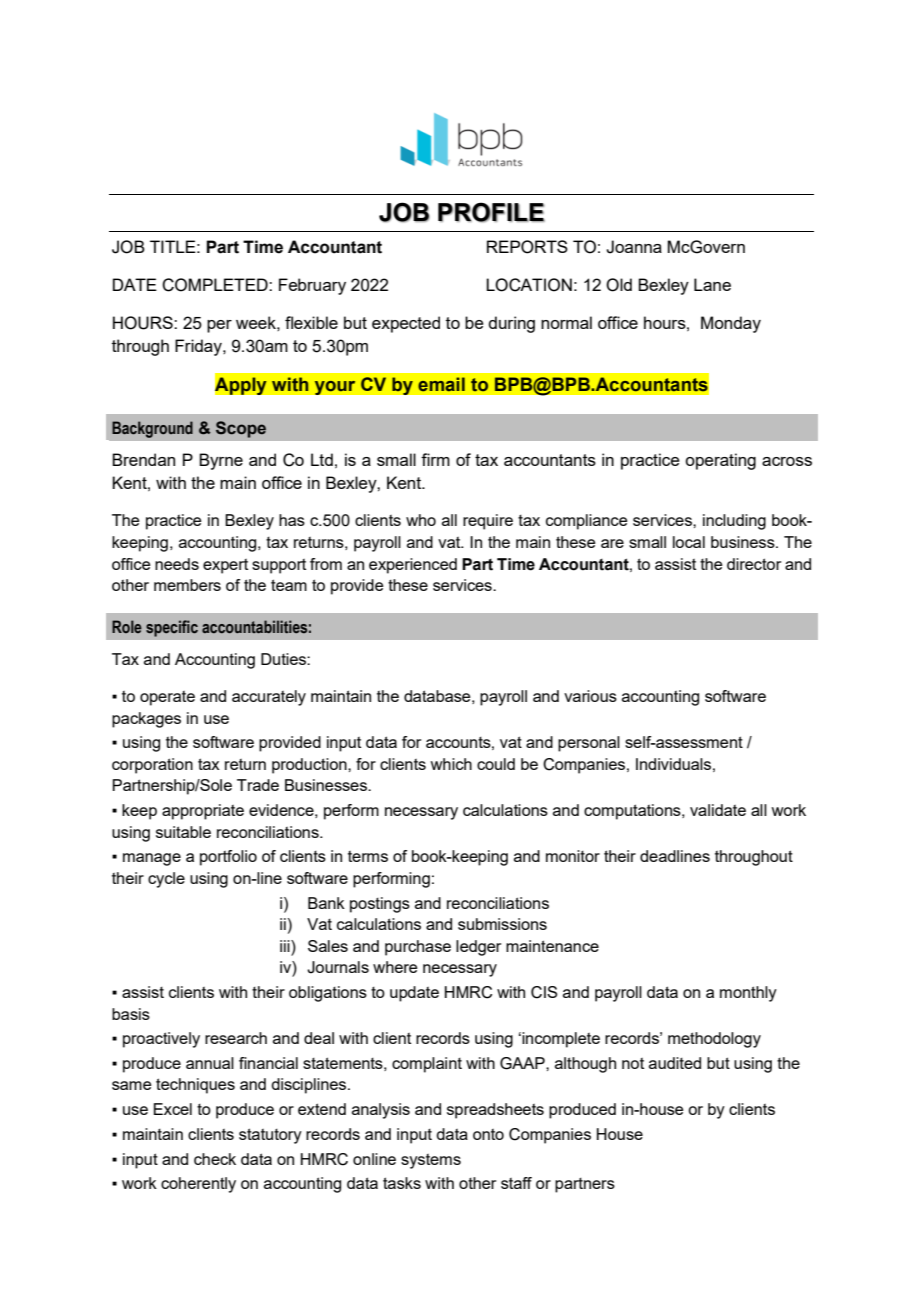  What do you see at coordinates (712, 284) in the image?
I see `Lane` at bounding box center [712, 284].
